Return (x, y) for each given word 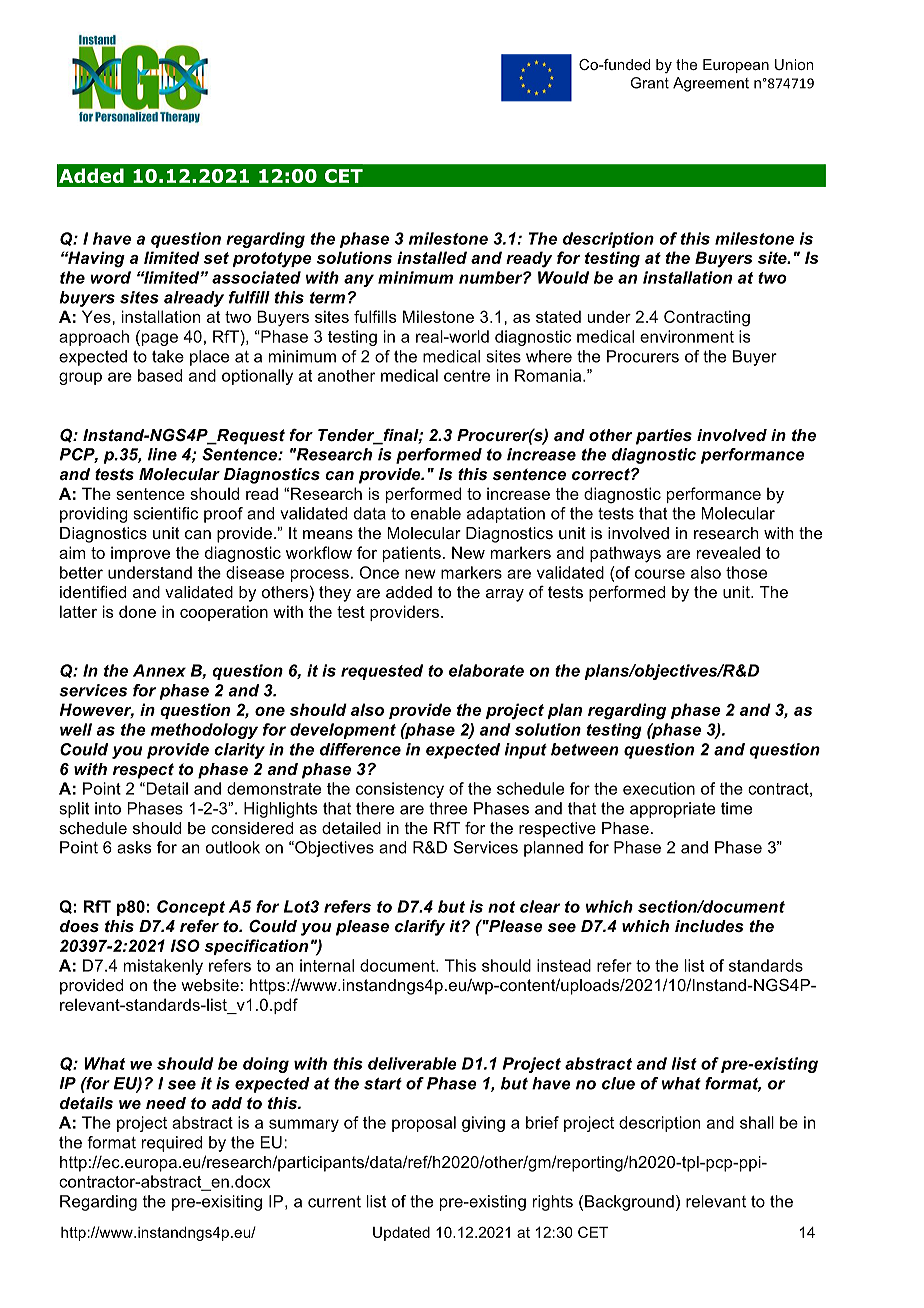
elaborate (486, 670)
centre (467, 376)
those (746, 572)
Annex (159, 670)
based (160, 375)
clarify (420, 927)
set (216, 258)
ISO (185, 945)
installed (432, 257)
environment (687, 336)
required (172, 1144)
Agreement (711, 84)
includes (709, 926)
